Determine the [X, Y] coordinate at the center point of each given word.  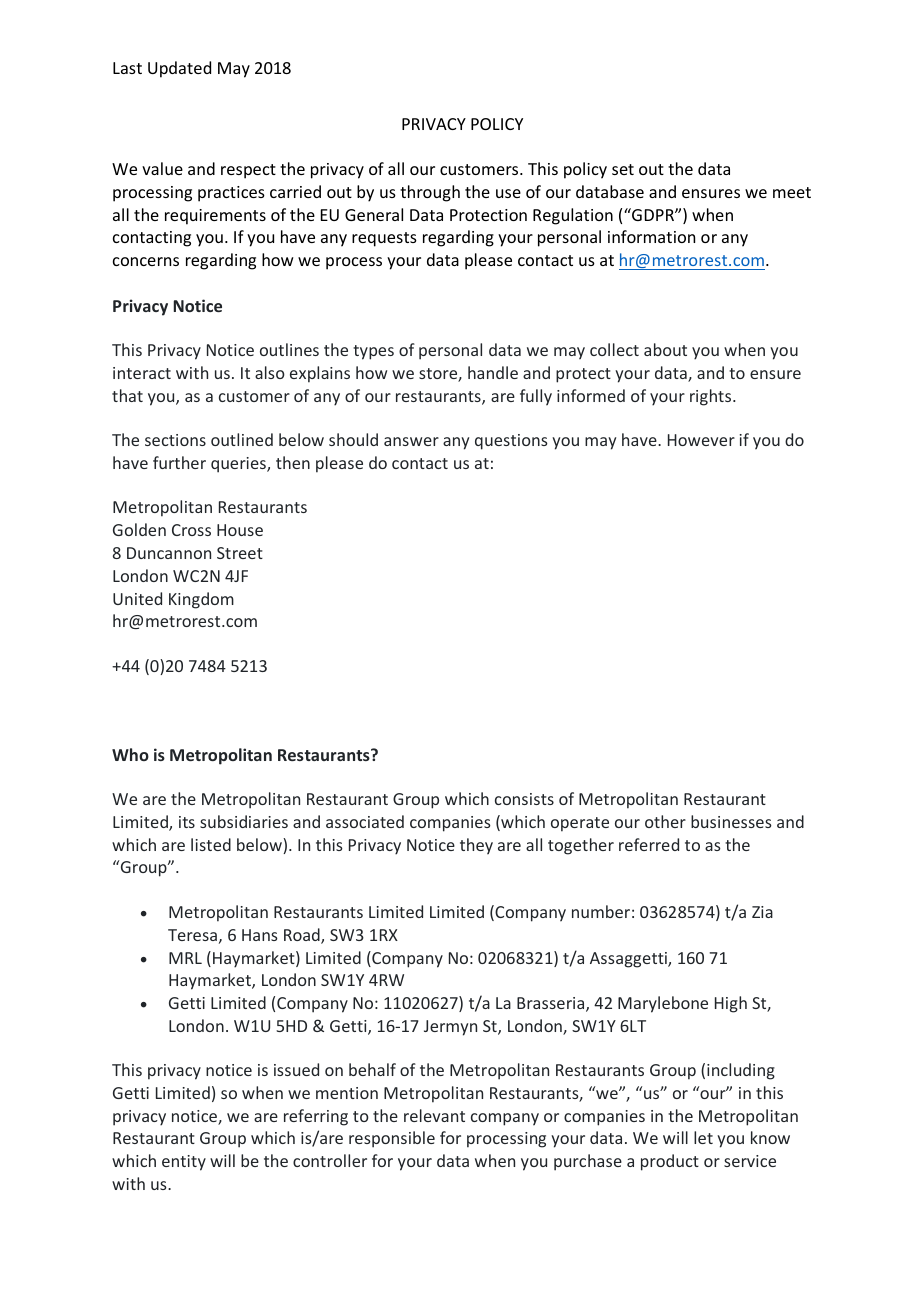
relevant [434, 1115]
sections [175, 440]
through [430, 193]
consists [524, 799]
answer [411, 441]
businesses [731, 821]
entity [184, 1163]
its [187, 822]
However [701, 440]
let [703, 1137]
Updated [179, 69]
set [623, 169]
